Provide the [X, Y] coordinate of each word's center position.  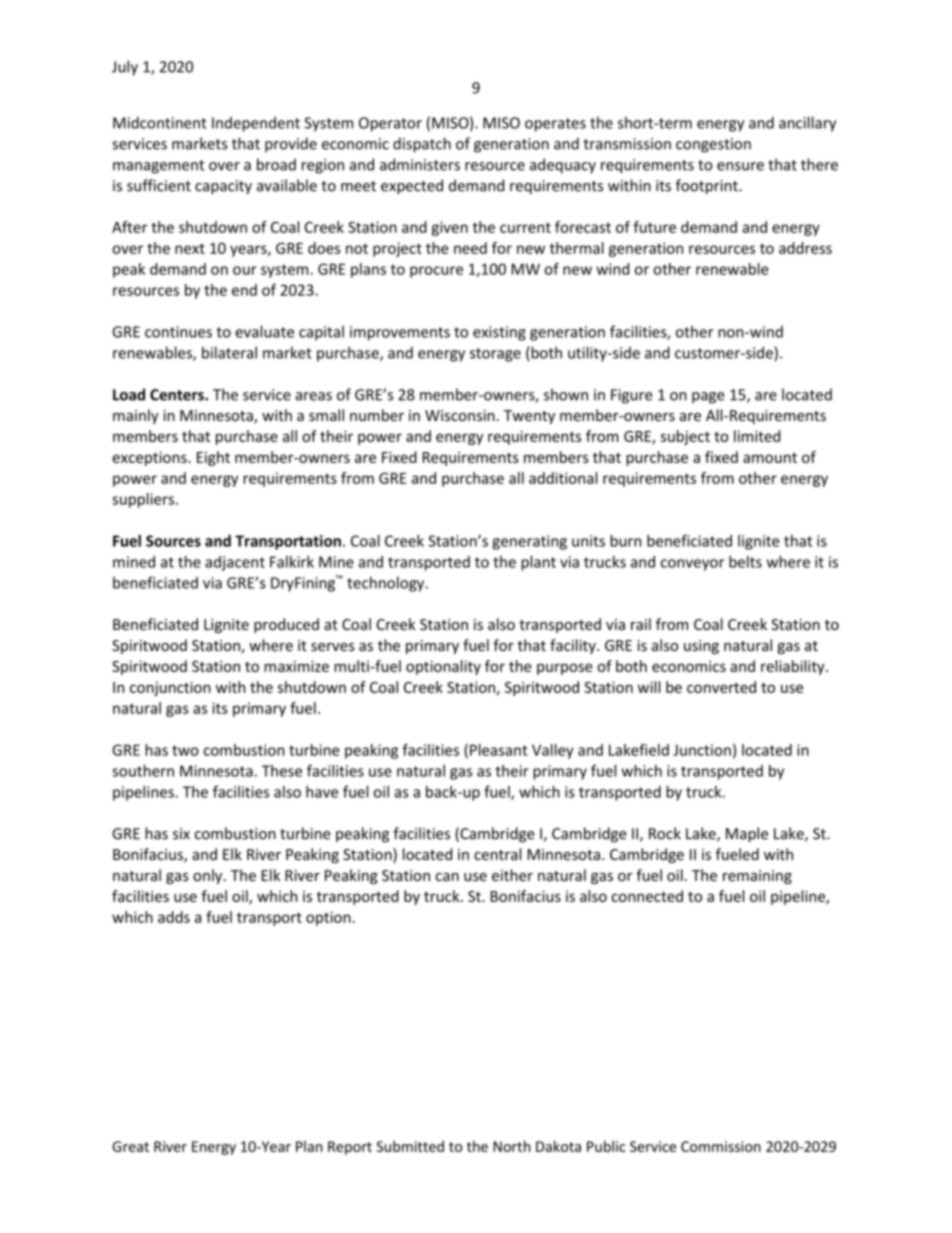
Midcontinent [160, 122]
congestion [713, 145]
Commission [721, 1146]
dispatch [422, 145]
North [512, 1146]
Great [130, 1146]
